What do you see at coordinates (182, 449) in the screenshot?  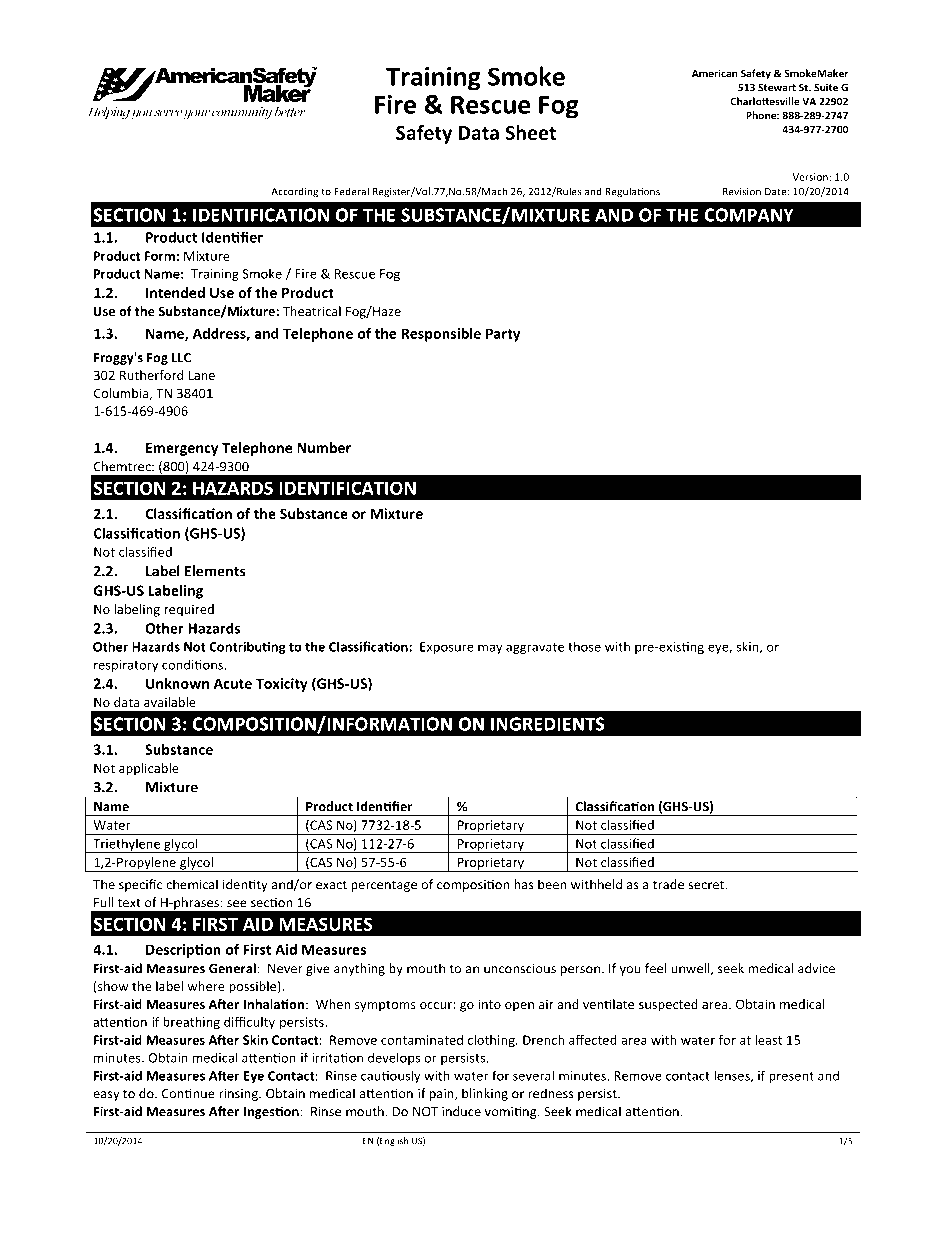 I see `Emergency` at bounding box center [182, 449].
